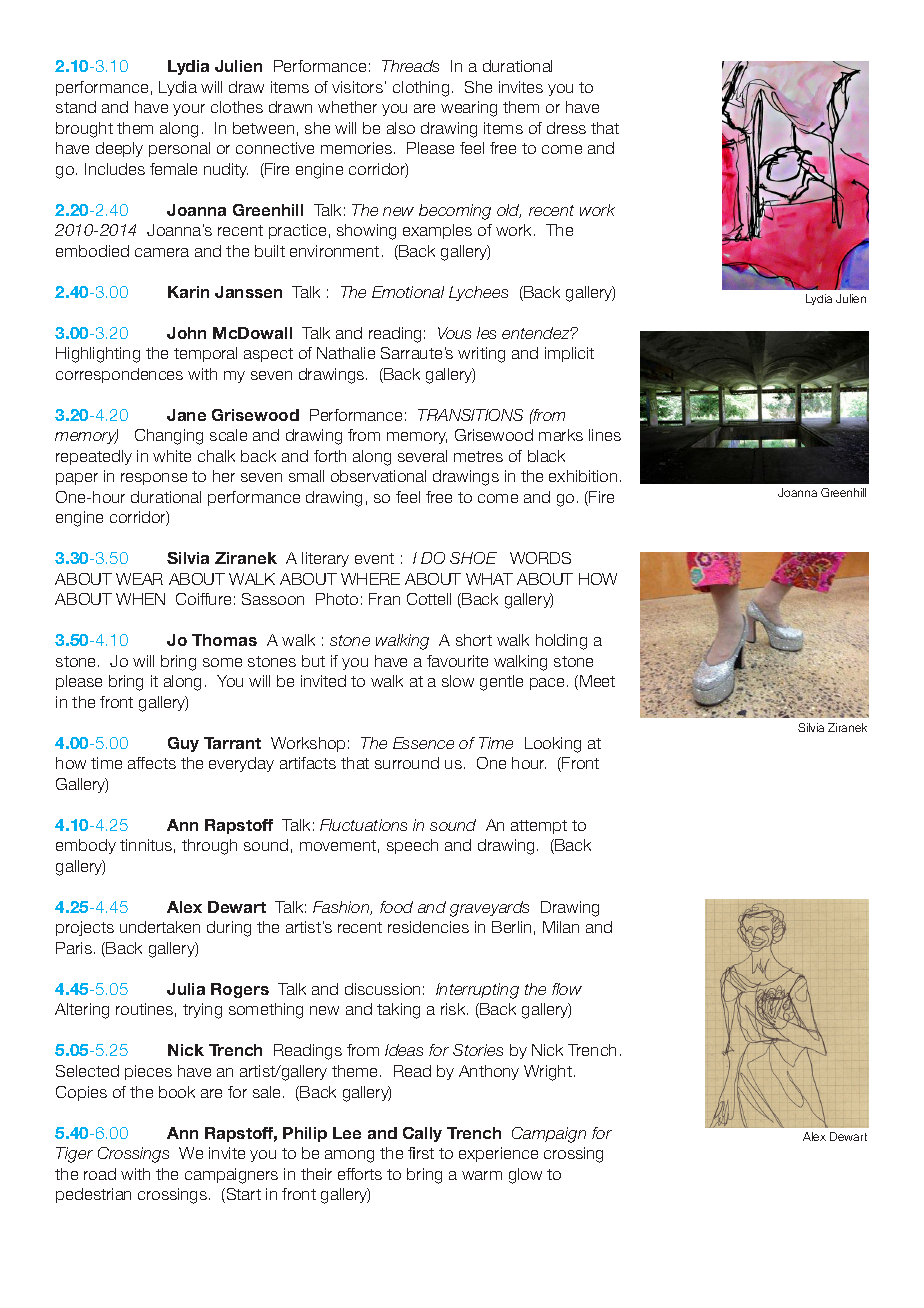 The width and height of the image is (924, 1308). Describe the element at coordinates (100, 1174) in the image. I see `road` at that location.
